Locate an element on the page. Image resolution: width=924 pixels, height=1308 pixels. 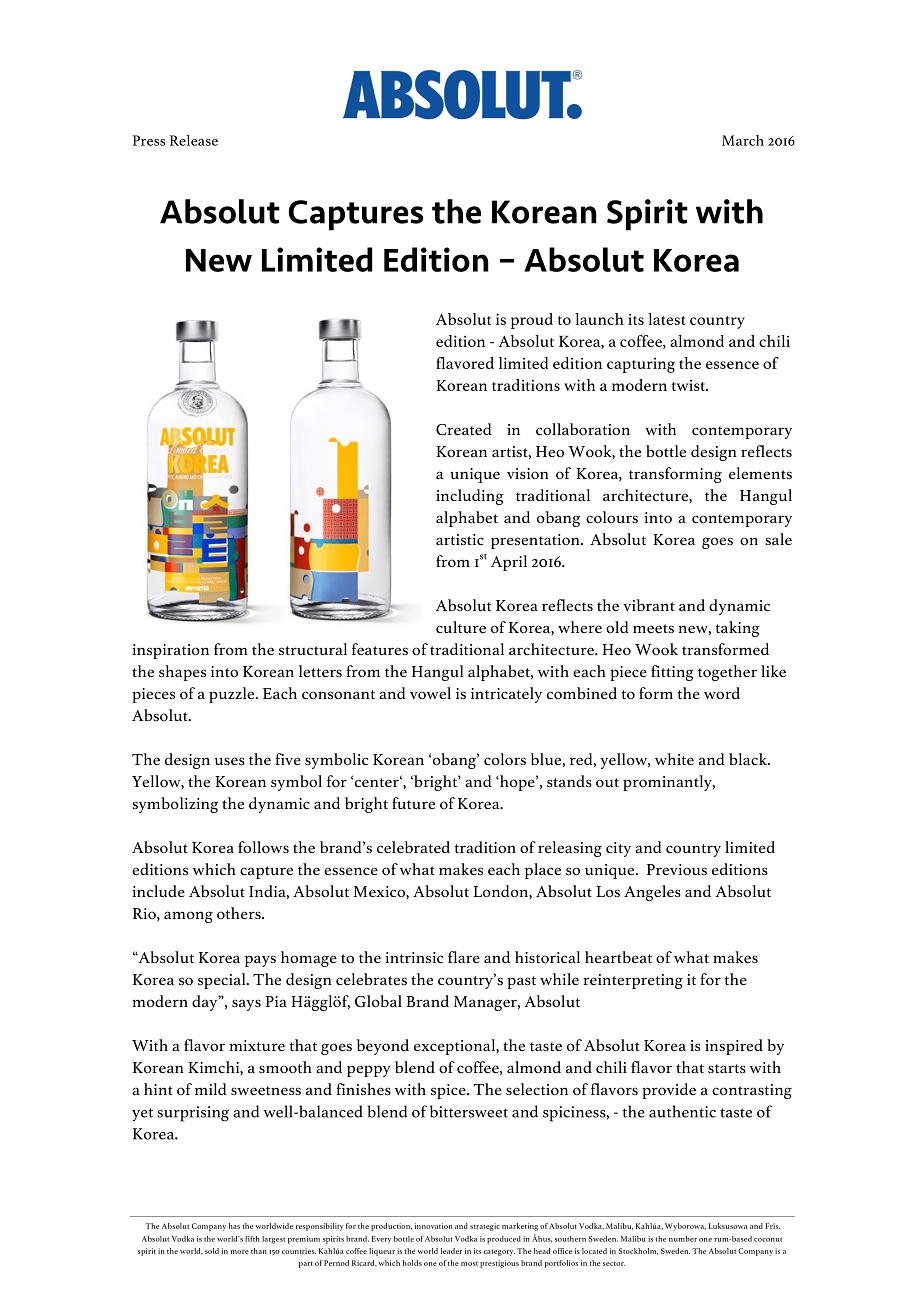
vowel is located at coordinates (430, 693).
